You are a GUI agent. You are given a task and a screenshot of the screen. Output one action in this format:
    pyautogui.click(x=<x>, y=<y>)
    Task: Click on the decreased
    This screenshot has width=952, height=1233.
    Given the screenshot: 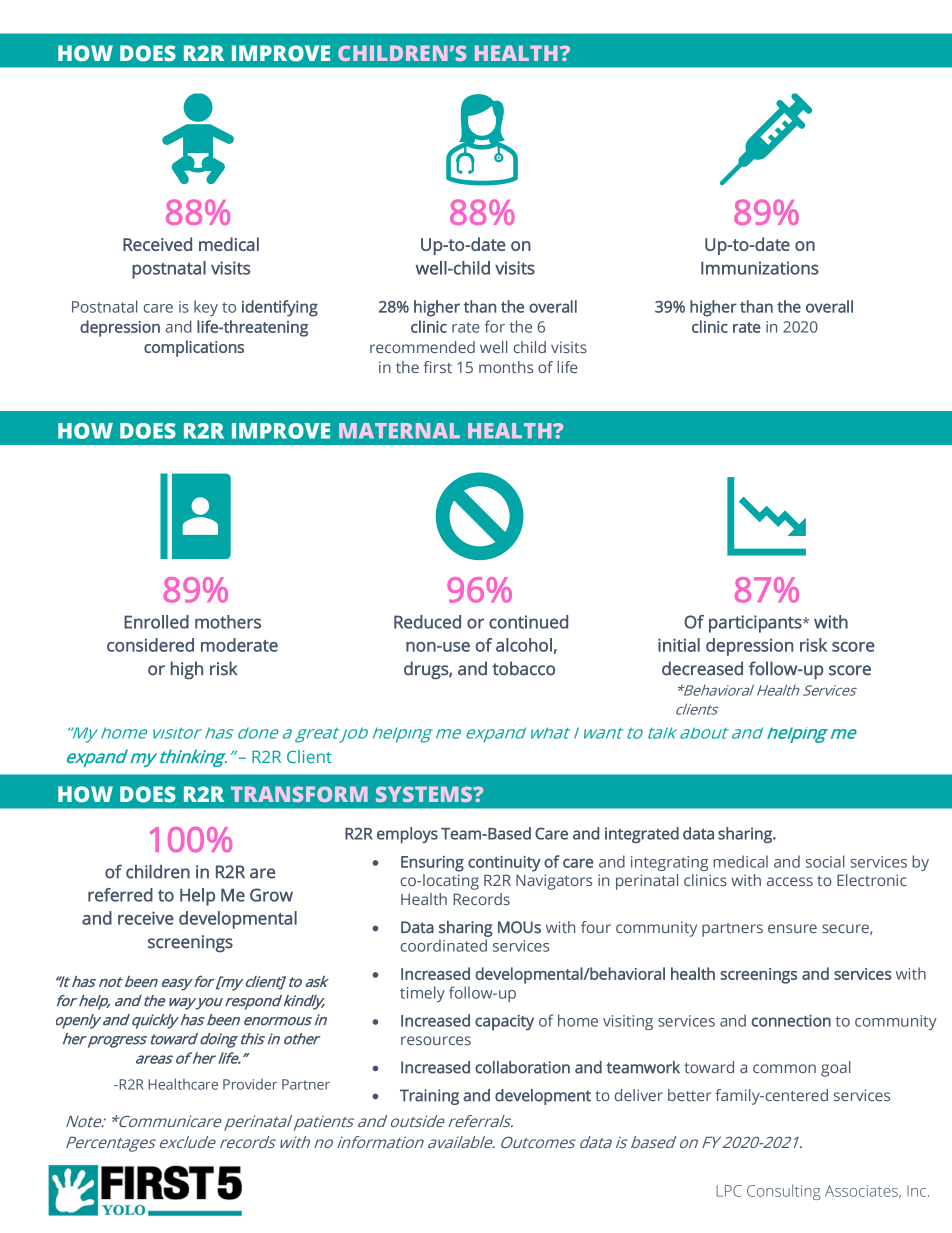 What is the action you would take?
    pyautogui.click(x=702, y=668)
